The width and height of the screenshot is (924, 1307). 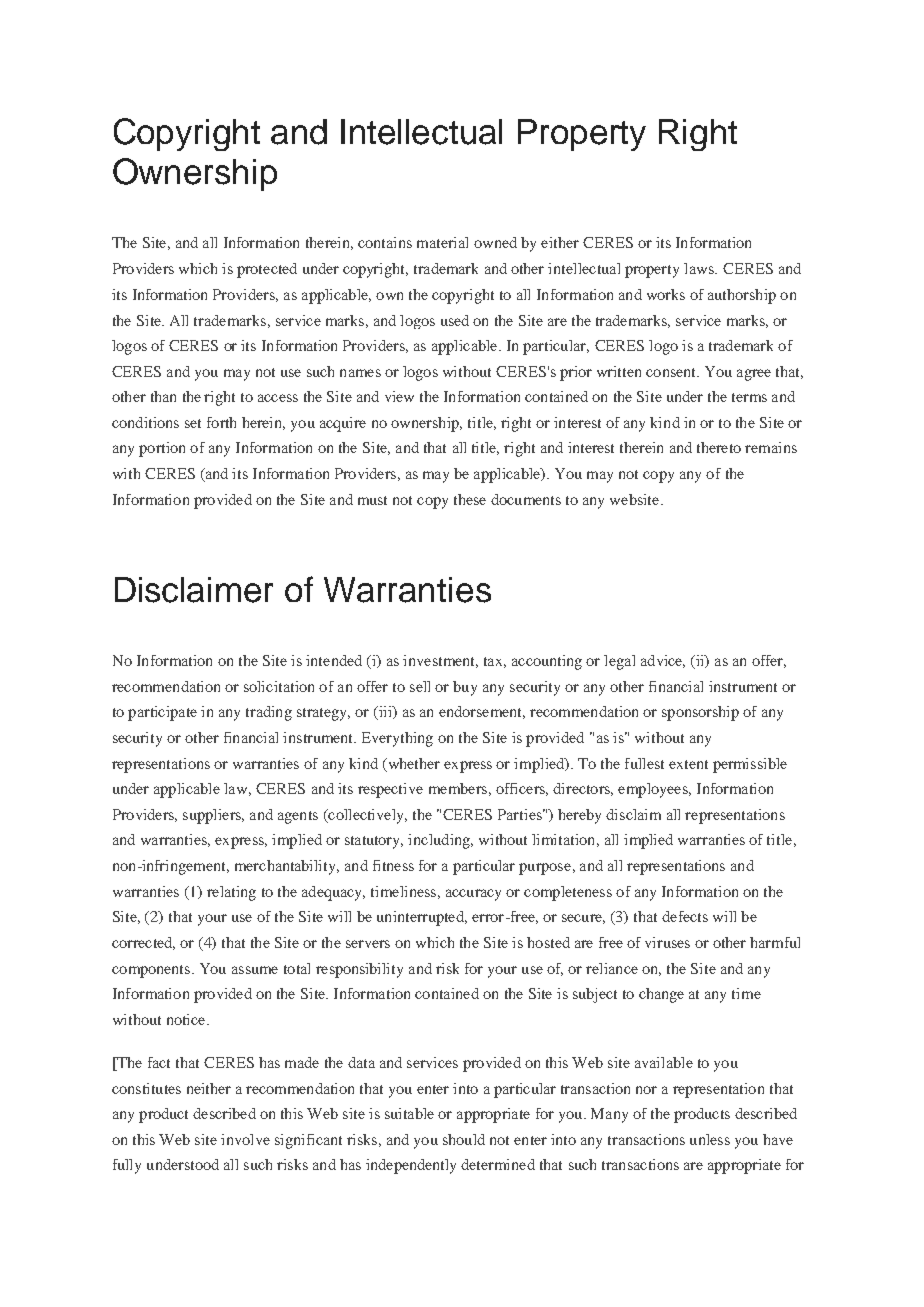 What do you see at coordinates (245, 1139) in the screenshot?
I see `involve` at bounding box center [245, 1139].
